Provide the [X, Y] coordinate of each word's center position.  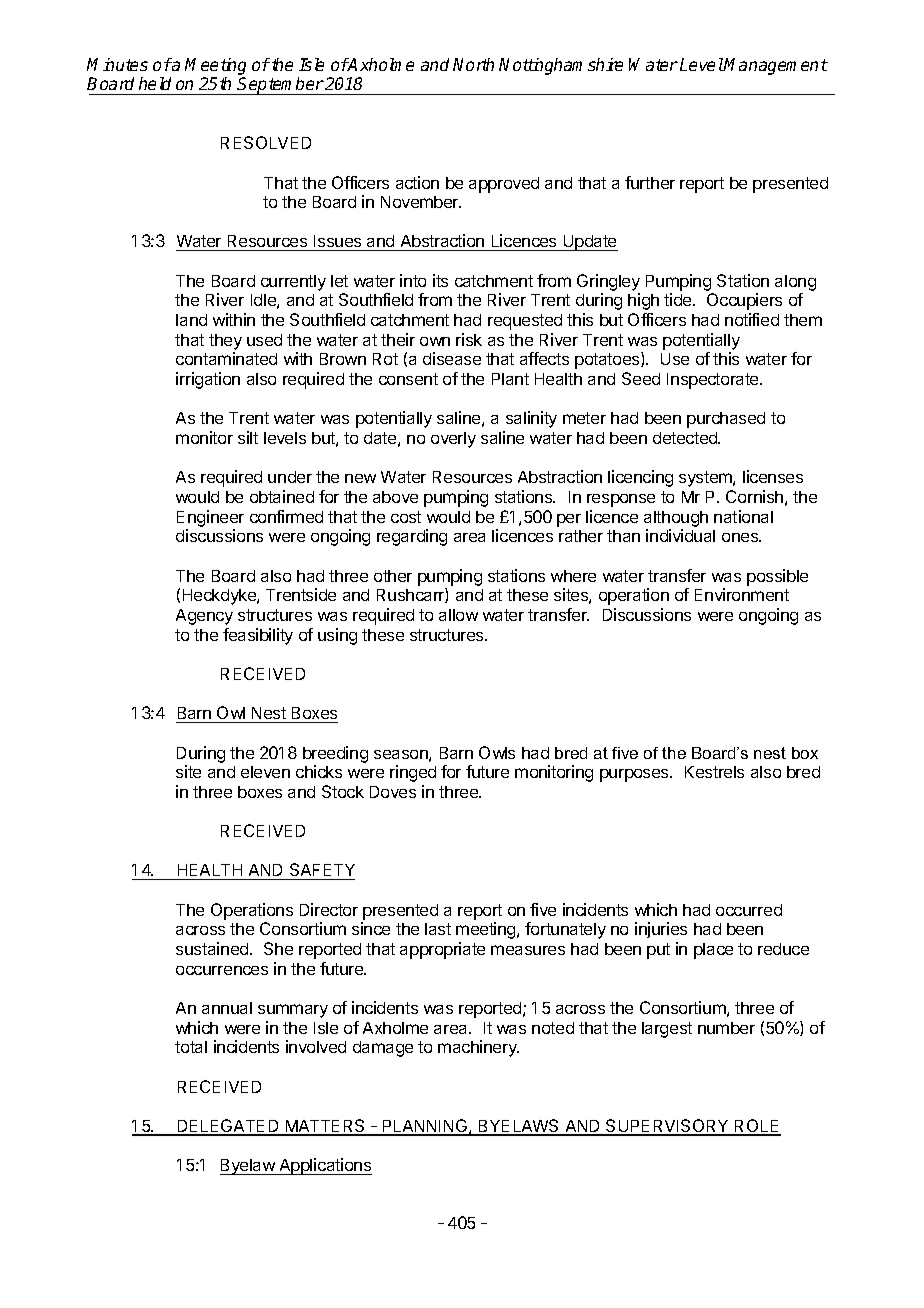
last [438, 929]
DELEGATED [228, 1127]
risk [469, 339]
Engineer [210, 518]
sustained [213, 948]
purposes [635, 775]
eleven [265, 772]
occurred [749, 910]
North [473, 64]
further [650, 182]
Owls [497, 752]
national [743, 516]
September [280, 86]
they [225, 342]
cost [406, 517]
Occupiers [744, 301]
